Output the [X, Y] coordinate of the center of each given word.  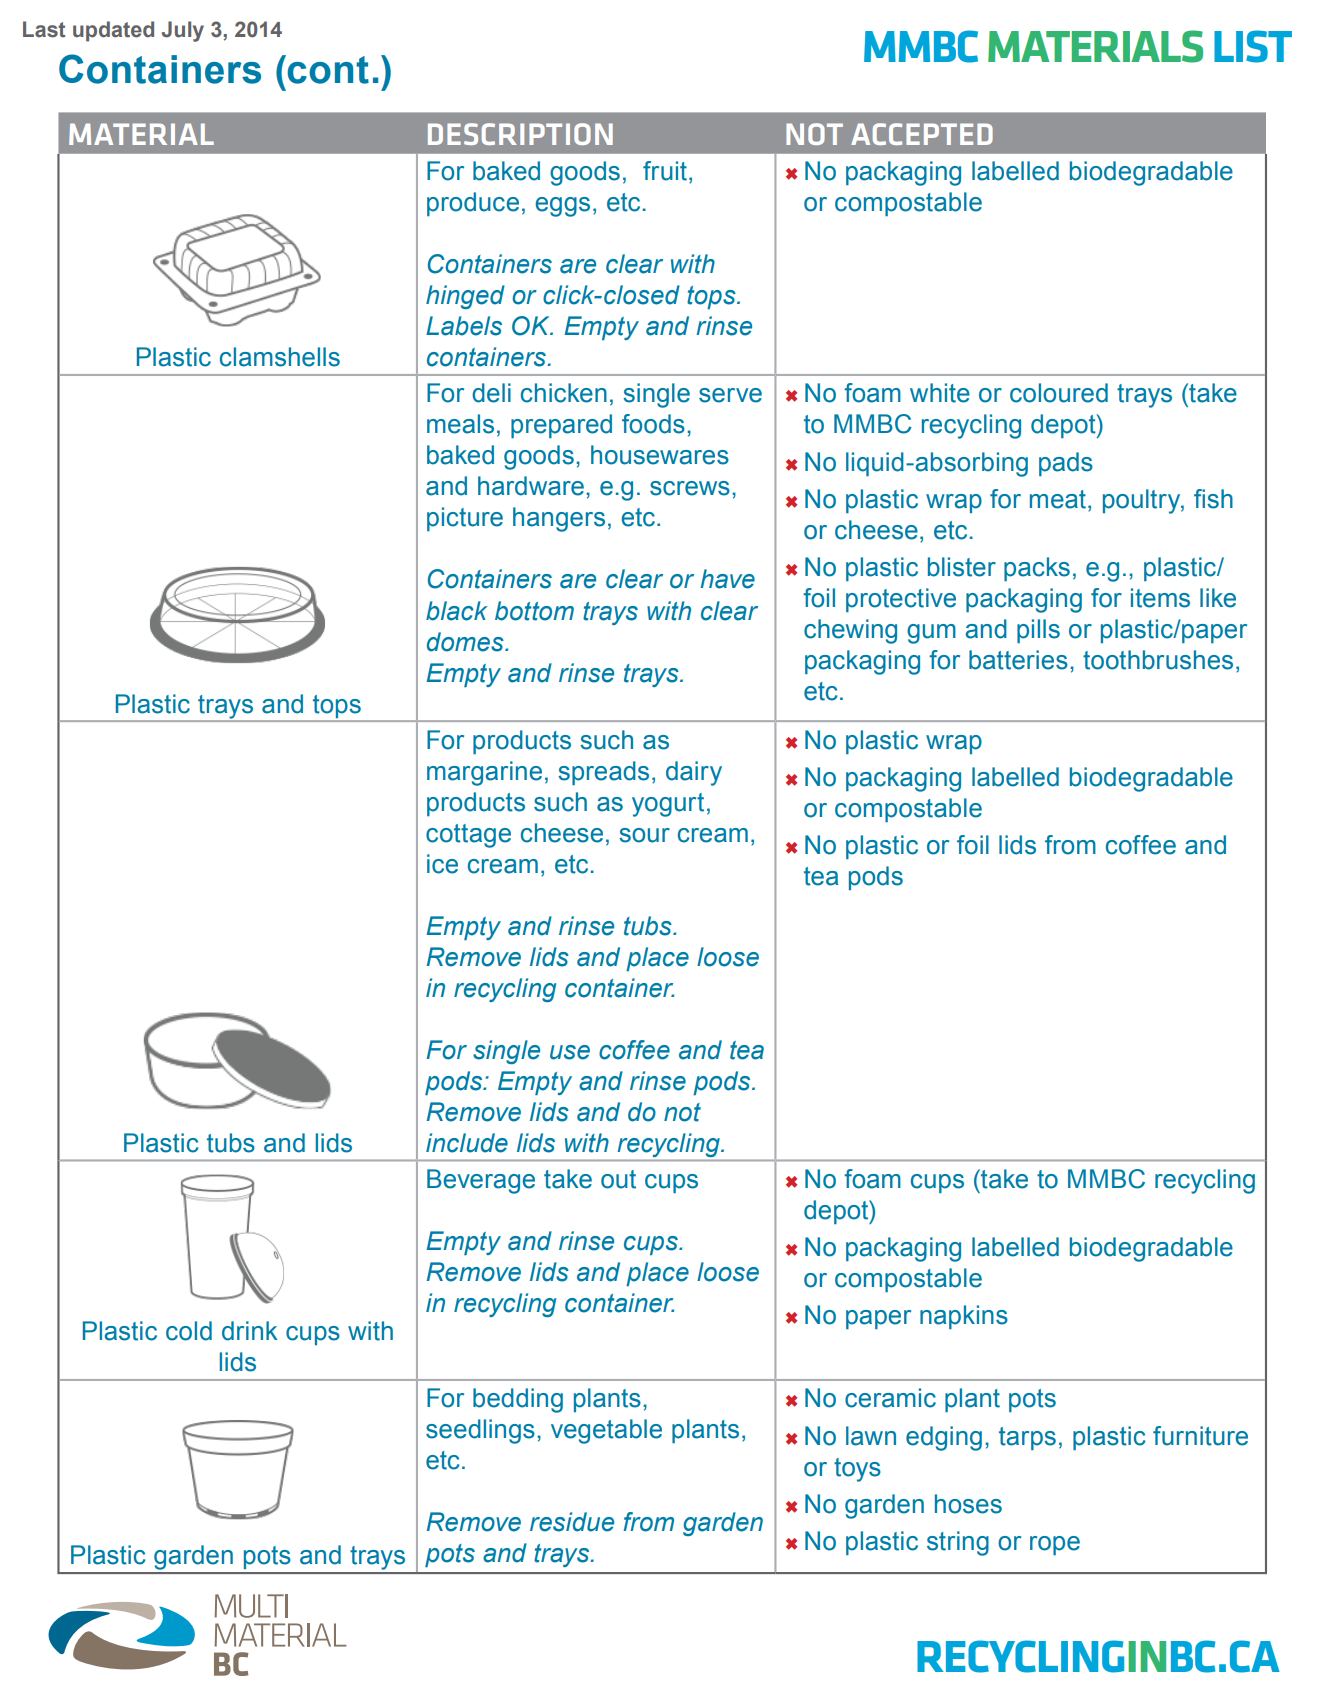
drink [250, 1331]
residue [572, 1522]
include [467, 1143]
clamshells [280, 357]
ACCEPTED [922, 134]
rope [1055, 1545]
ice [442, 864]
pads [1066, 464]
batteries [1018, 660]
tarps [1027, 1438]
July [183, 31]
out [618, 1179]
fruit [665, 171]
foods [653, 424]
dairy [694, 773]
